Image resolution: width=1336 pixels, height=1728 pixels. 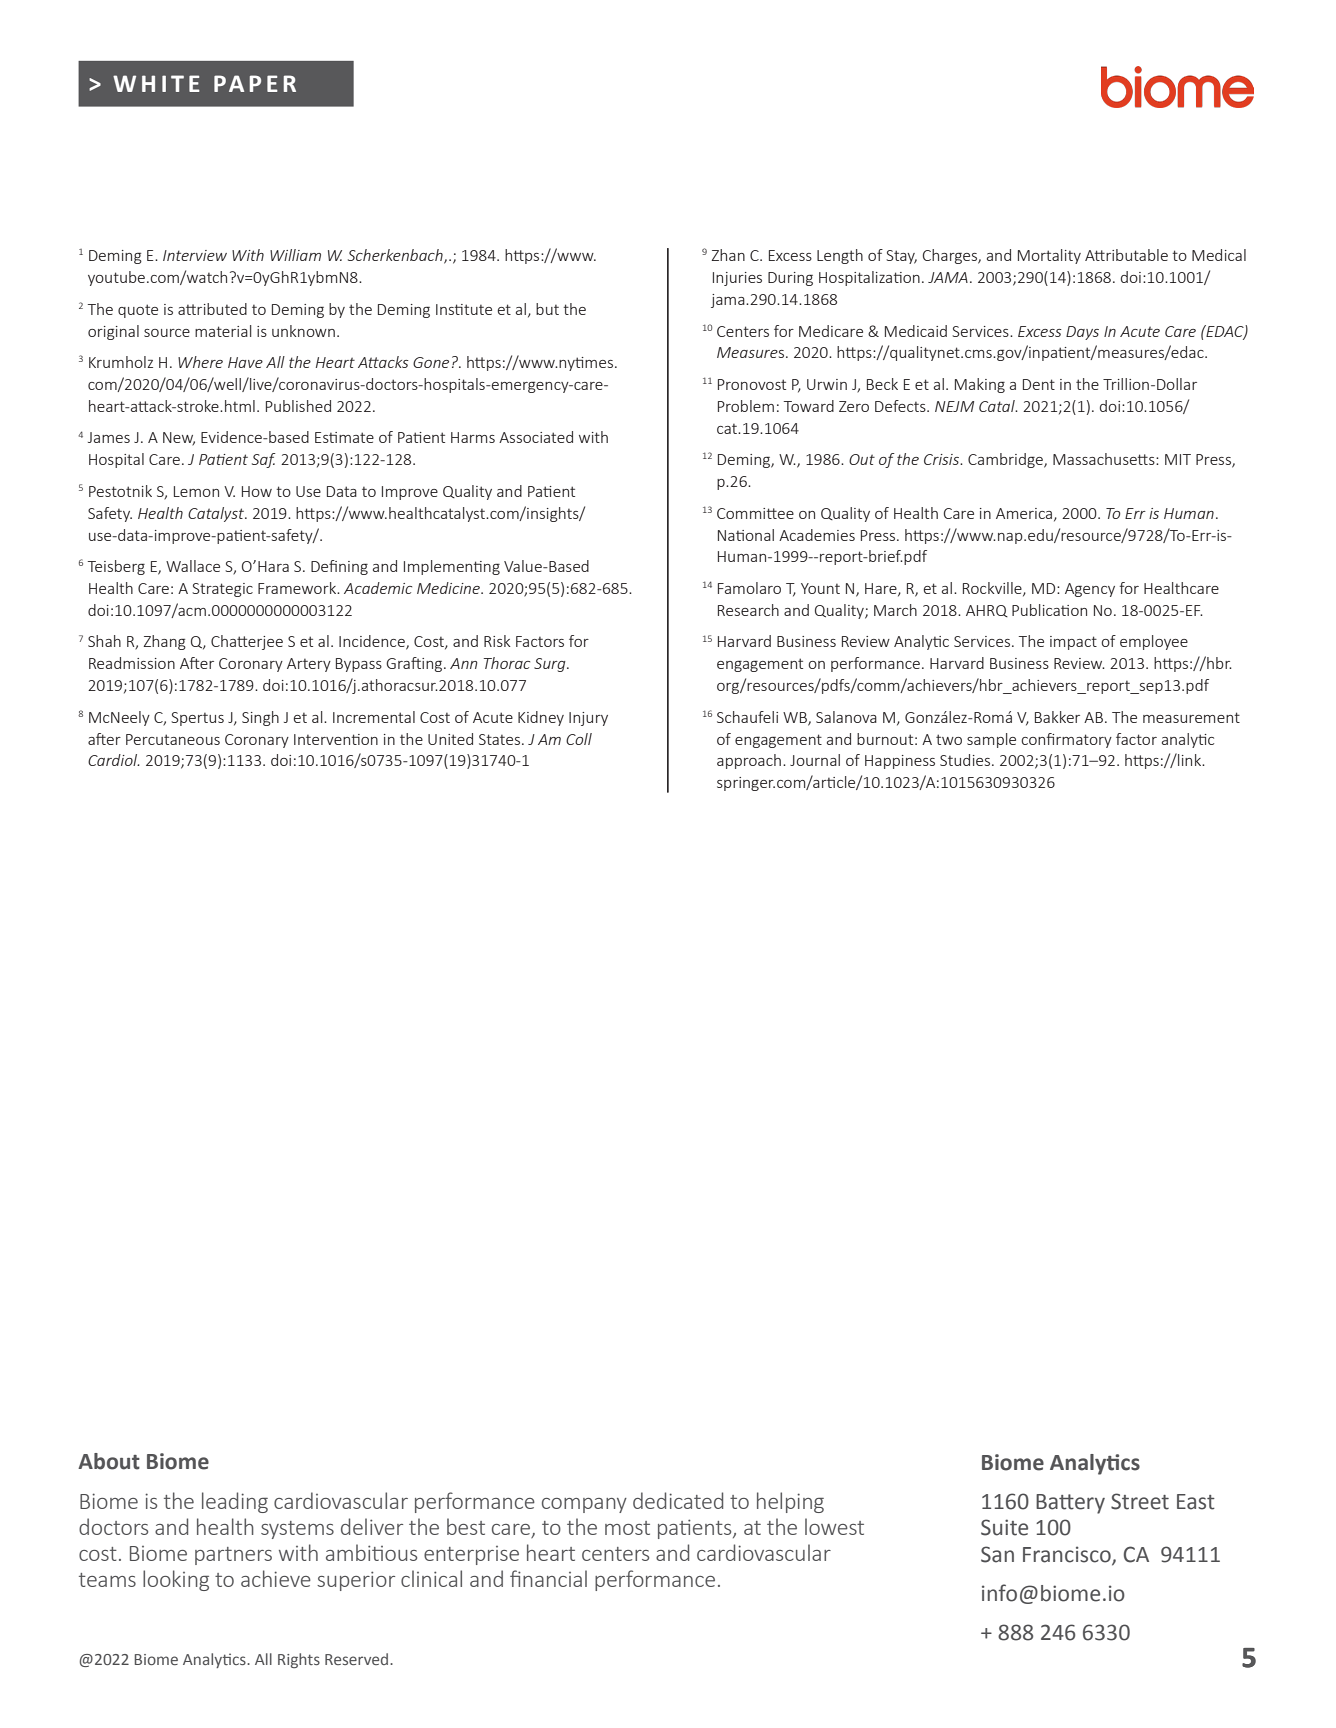 I want to click on Days, so click(x=1082, y=333).
